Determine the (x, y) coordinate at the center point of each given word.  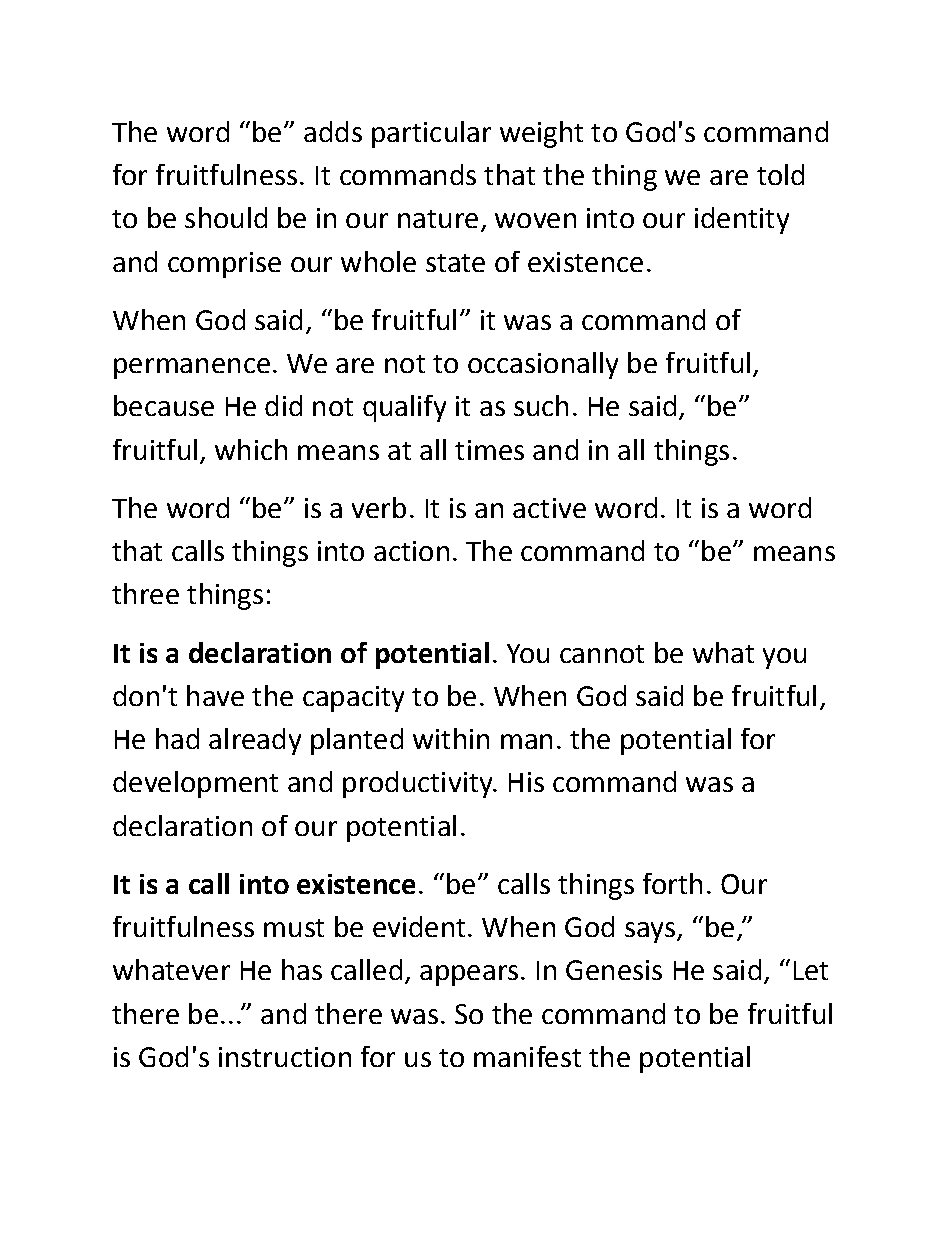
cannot (602, 654)
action (411, 551)
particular (431, 134)
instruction (285, 1057)
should (226, 217)
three (145, 593)
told (780, 174)
